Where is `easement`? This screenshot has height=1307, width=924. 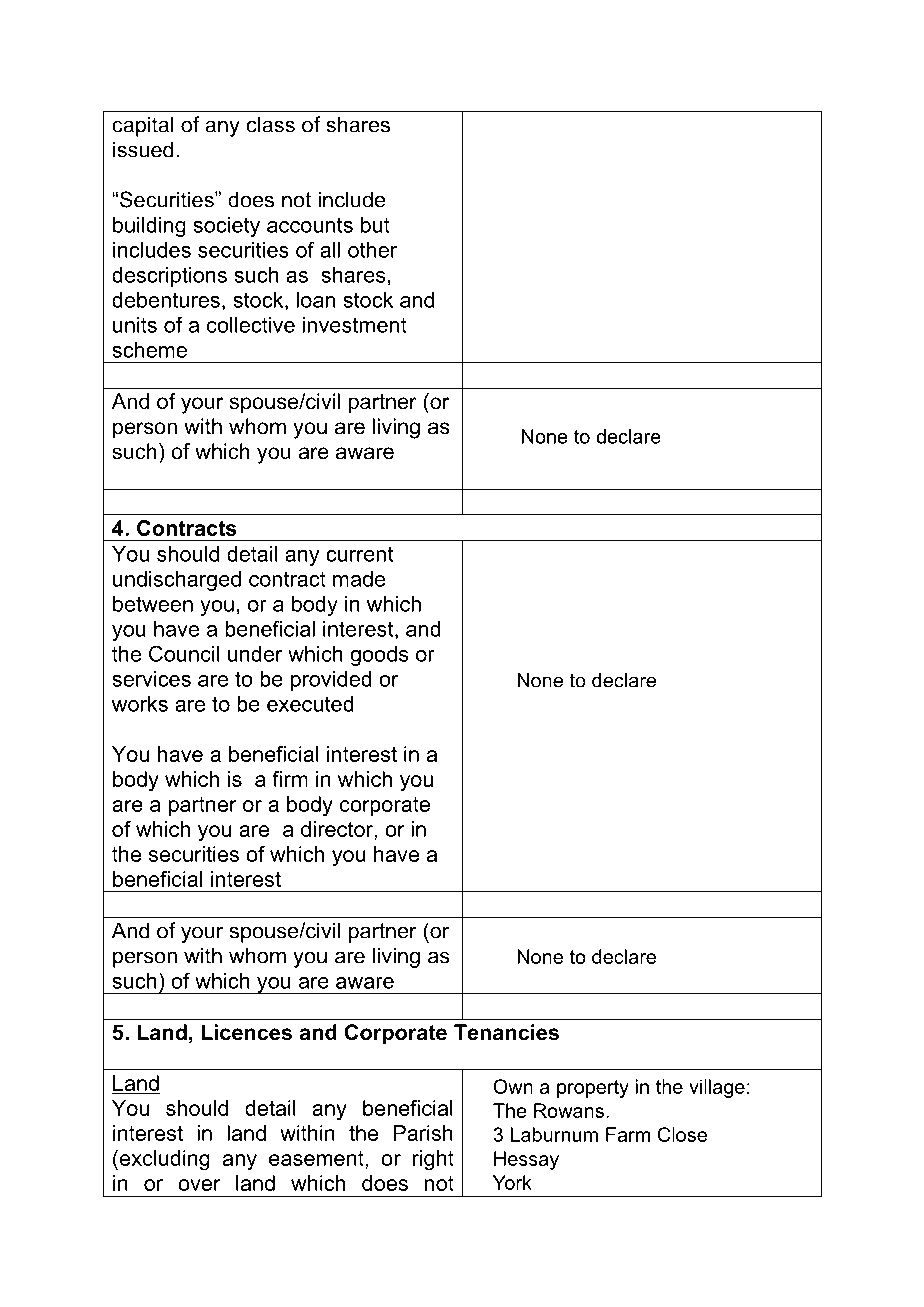
easement is located at coordinates (317, 1158).
